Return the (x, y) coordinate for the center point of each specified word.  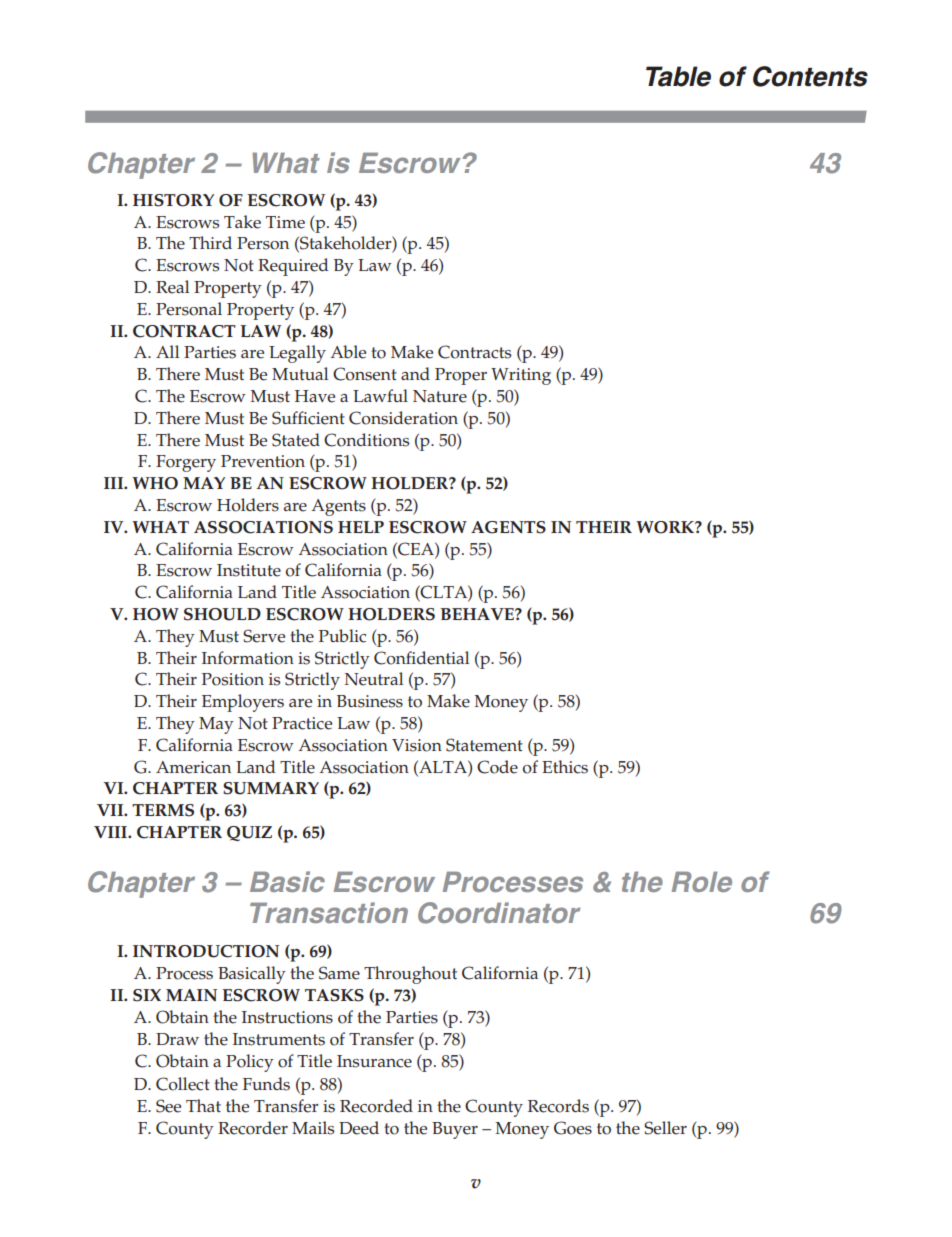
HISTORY (173, 200)
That (203, 1105)
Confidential (421, 658)
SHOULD (222, 614)
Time (285, 222)
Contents (810, 76)
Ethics (565, 767)
